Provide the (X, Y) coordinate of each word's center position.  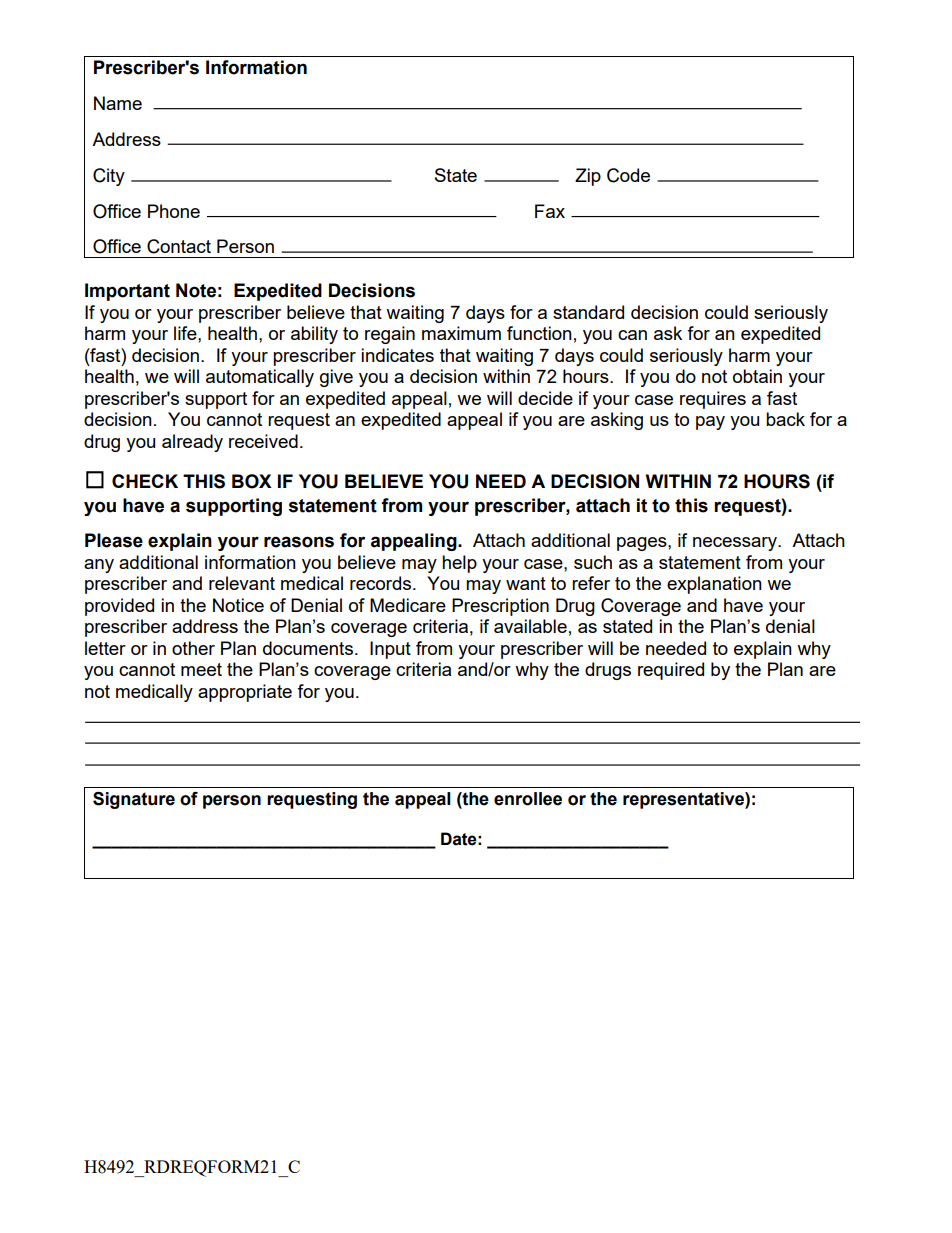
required (671, 671)
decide (545, 398)
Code (628, 175)
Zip (588, 177)
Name (118, 103)
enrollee (528, 799)
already (192, 443)
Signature (134, 800)
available (530, 626)
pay (710, 423)
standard (588, 312)
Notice (238, 605)
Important (127, 292)
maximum (461, 333)
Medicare (408, 605)
